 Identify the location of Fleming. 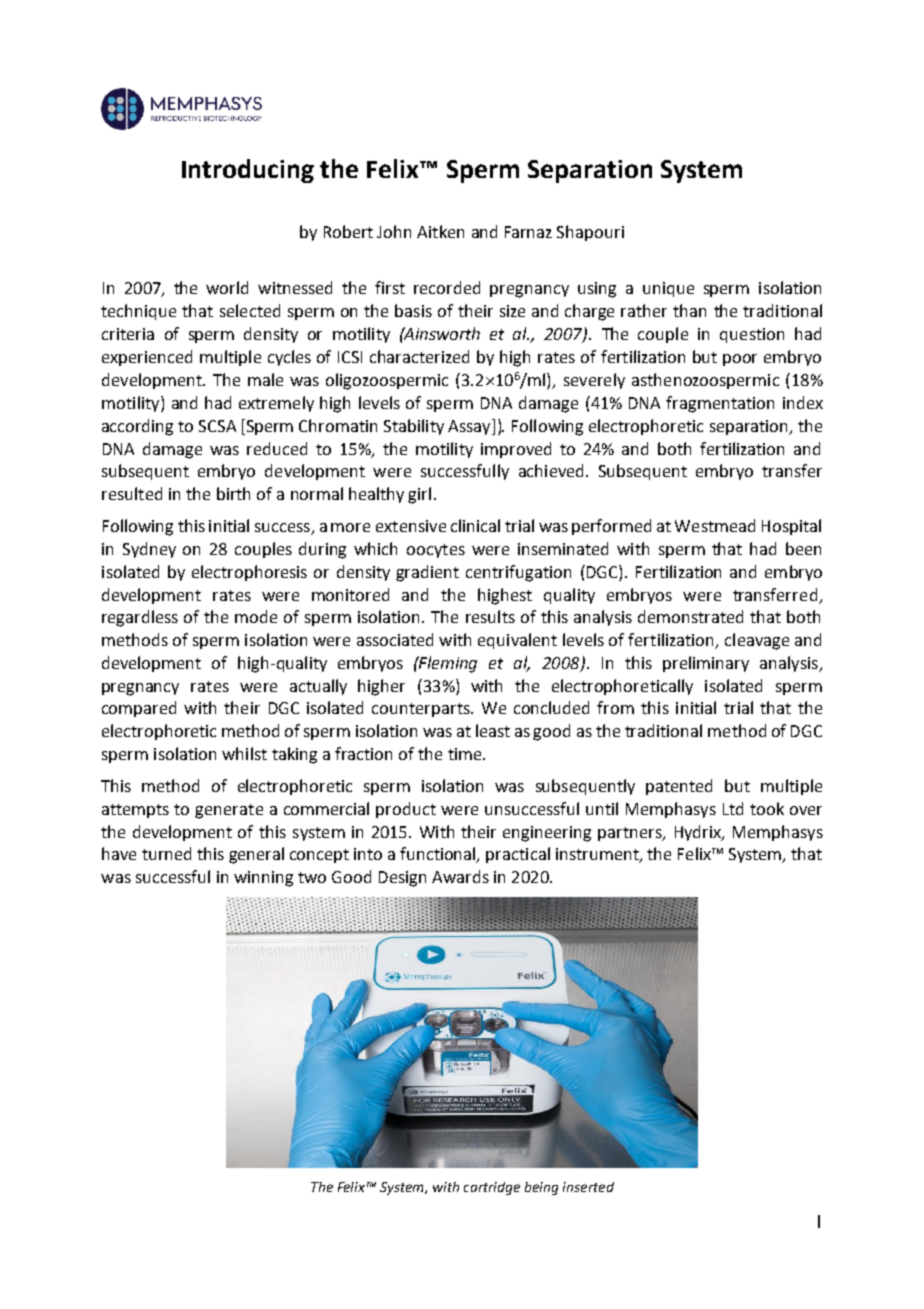
(447, 664).
